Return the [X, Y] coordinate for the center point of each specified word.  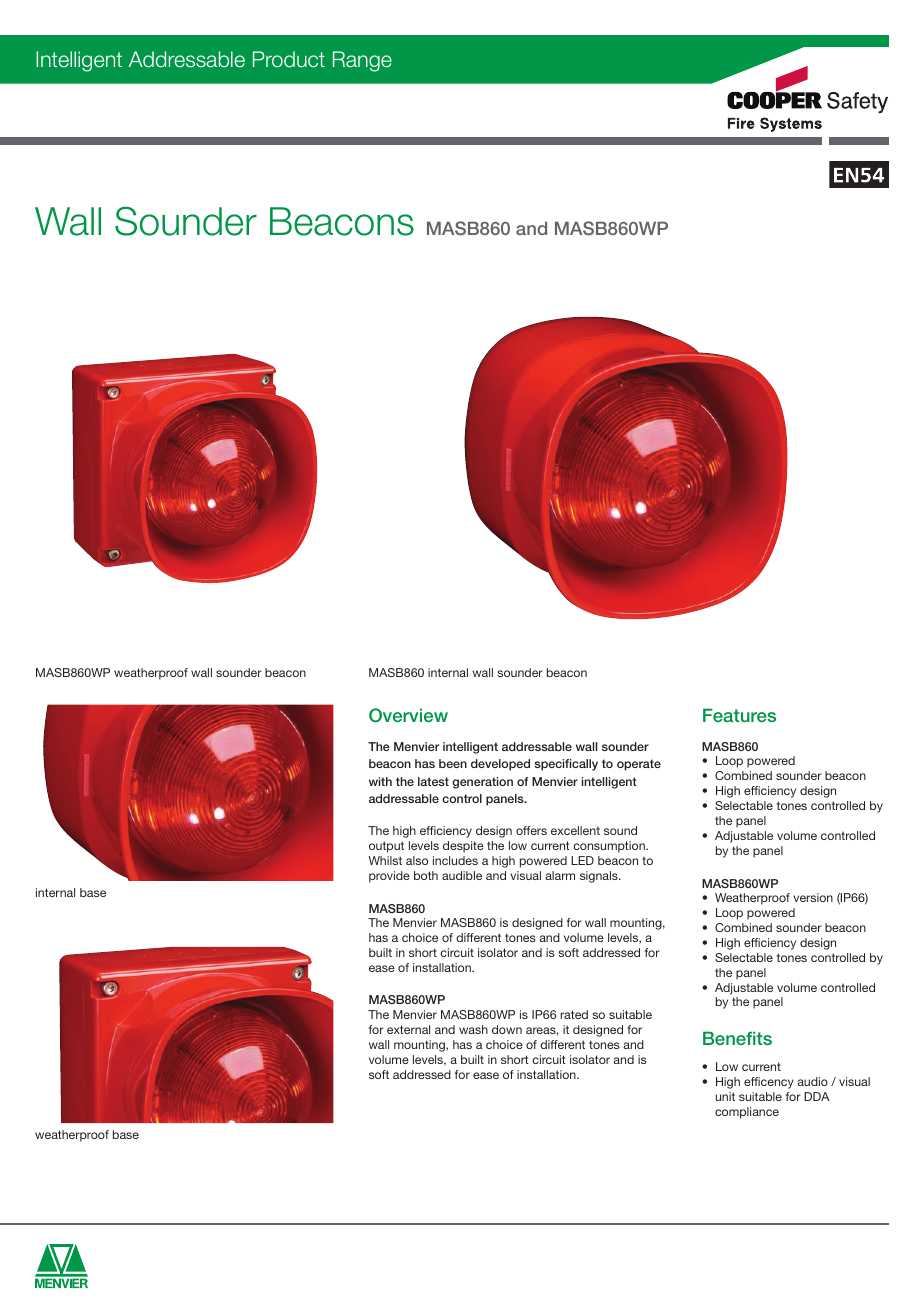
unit [725, 1096]
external [408, 1029]
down [507, 1029]
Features [739, 715]
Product [289, 59]
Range [362, 61]
